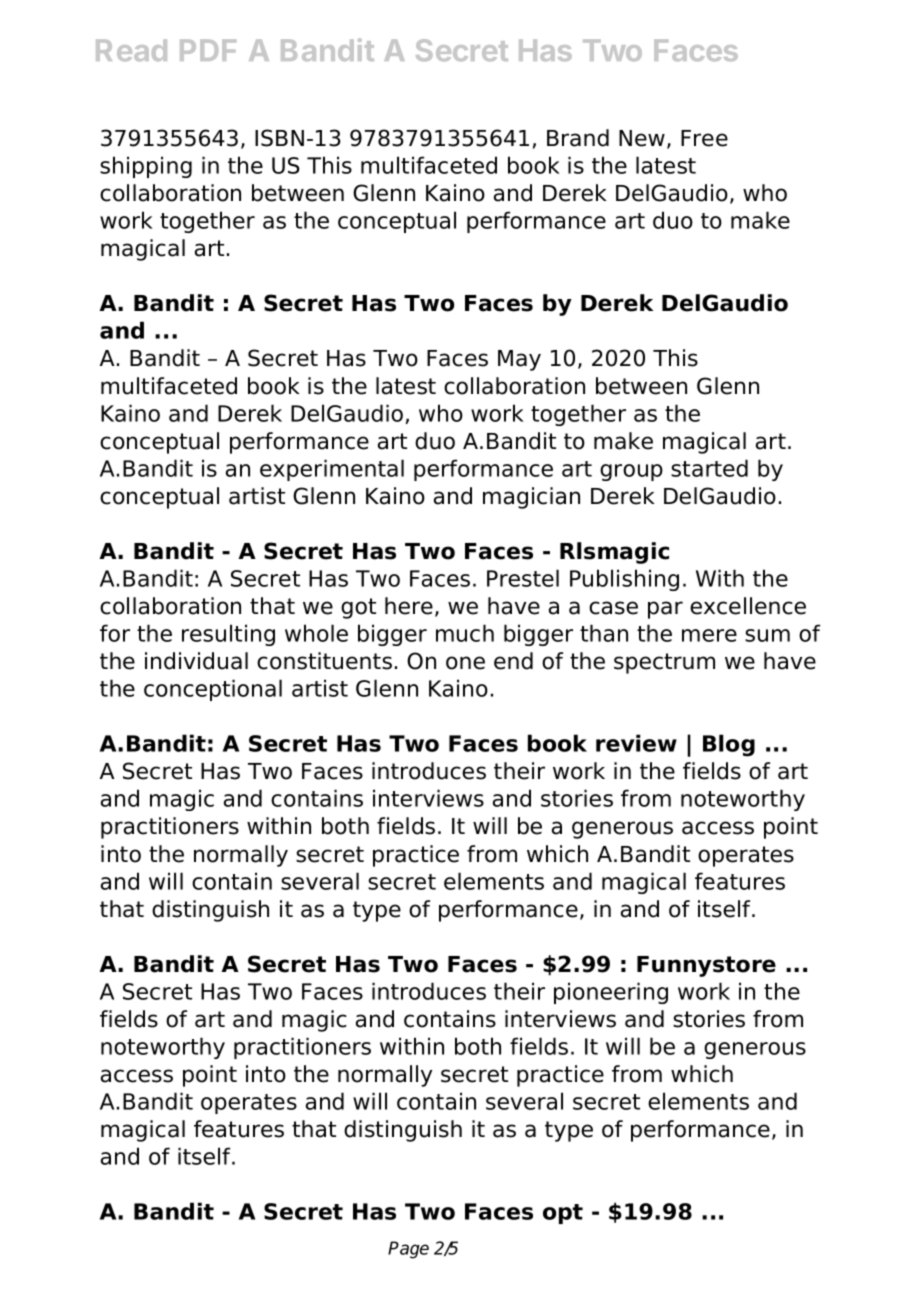 The width and height of the page is (924, 1311). Describe the element at coordinates (563, 1214) in the page. I see `opt` at that location.
